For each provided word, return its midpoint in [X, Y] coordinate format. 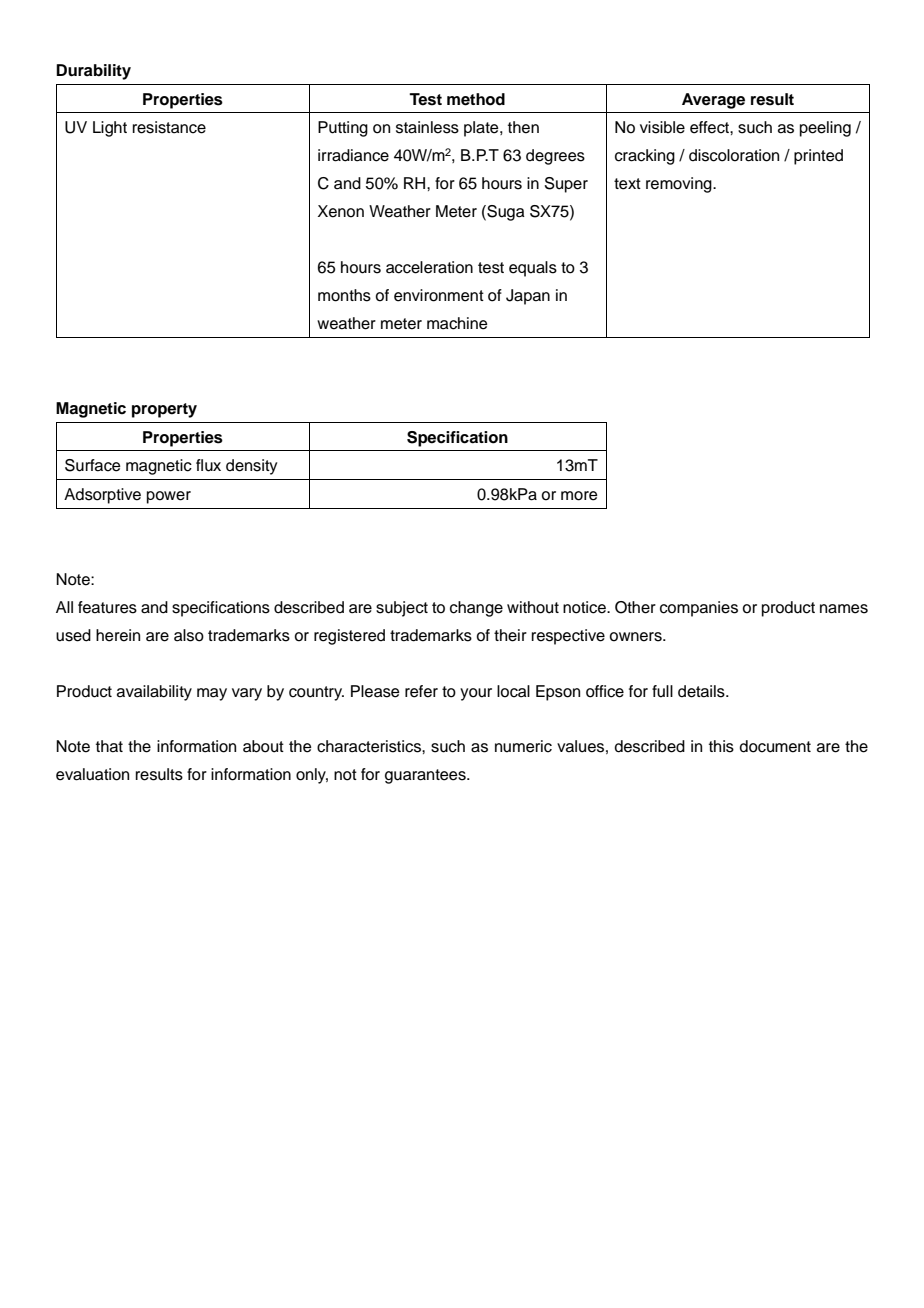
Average [713, 101]
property [164, 410]
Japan [528, 297]
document [775, 746]
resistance [169, 127]
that [109, 746]
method [476, 99]
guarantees [426, 776]
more [579, 496]
